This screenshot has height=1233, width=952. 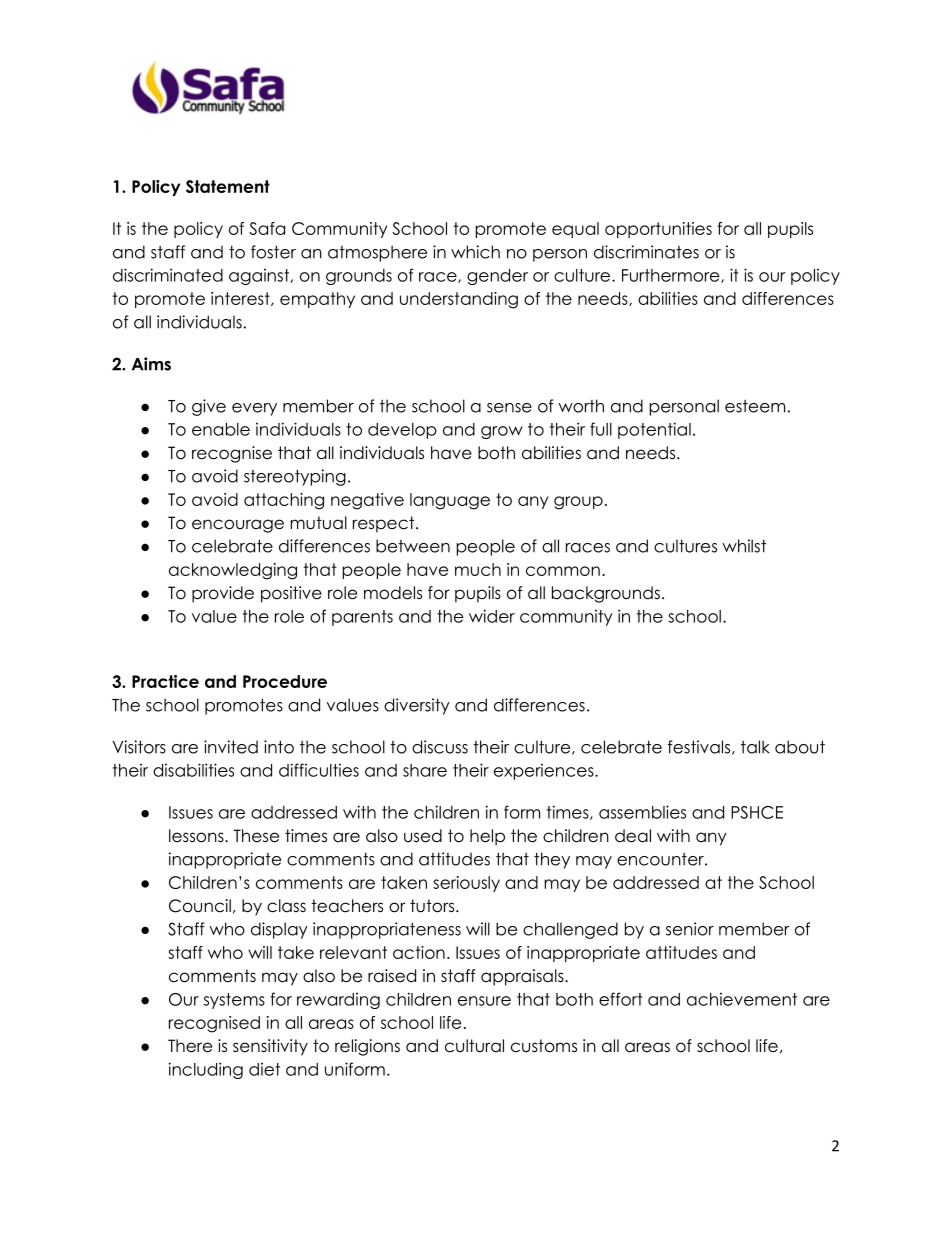 I want to click on which, so click(x=475, y=252).
